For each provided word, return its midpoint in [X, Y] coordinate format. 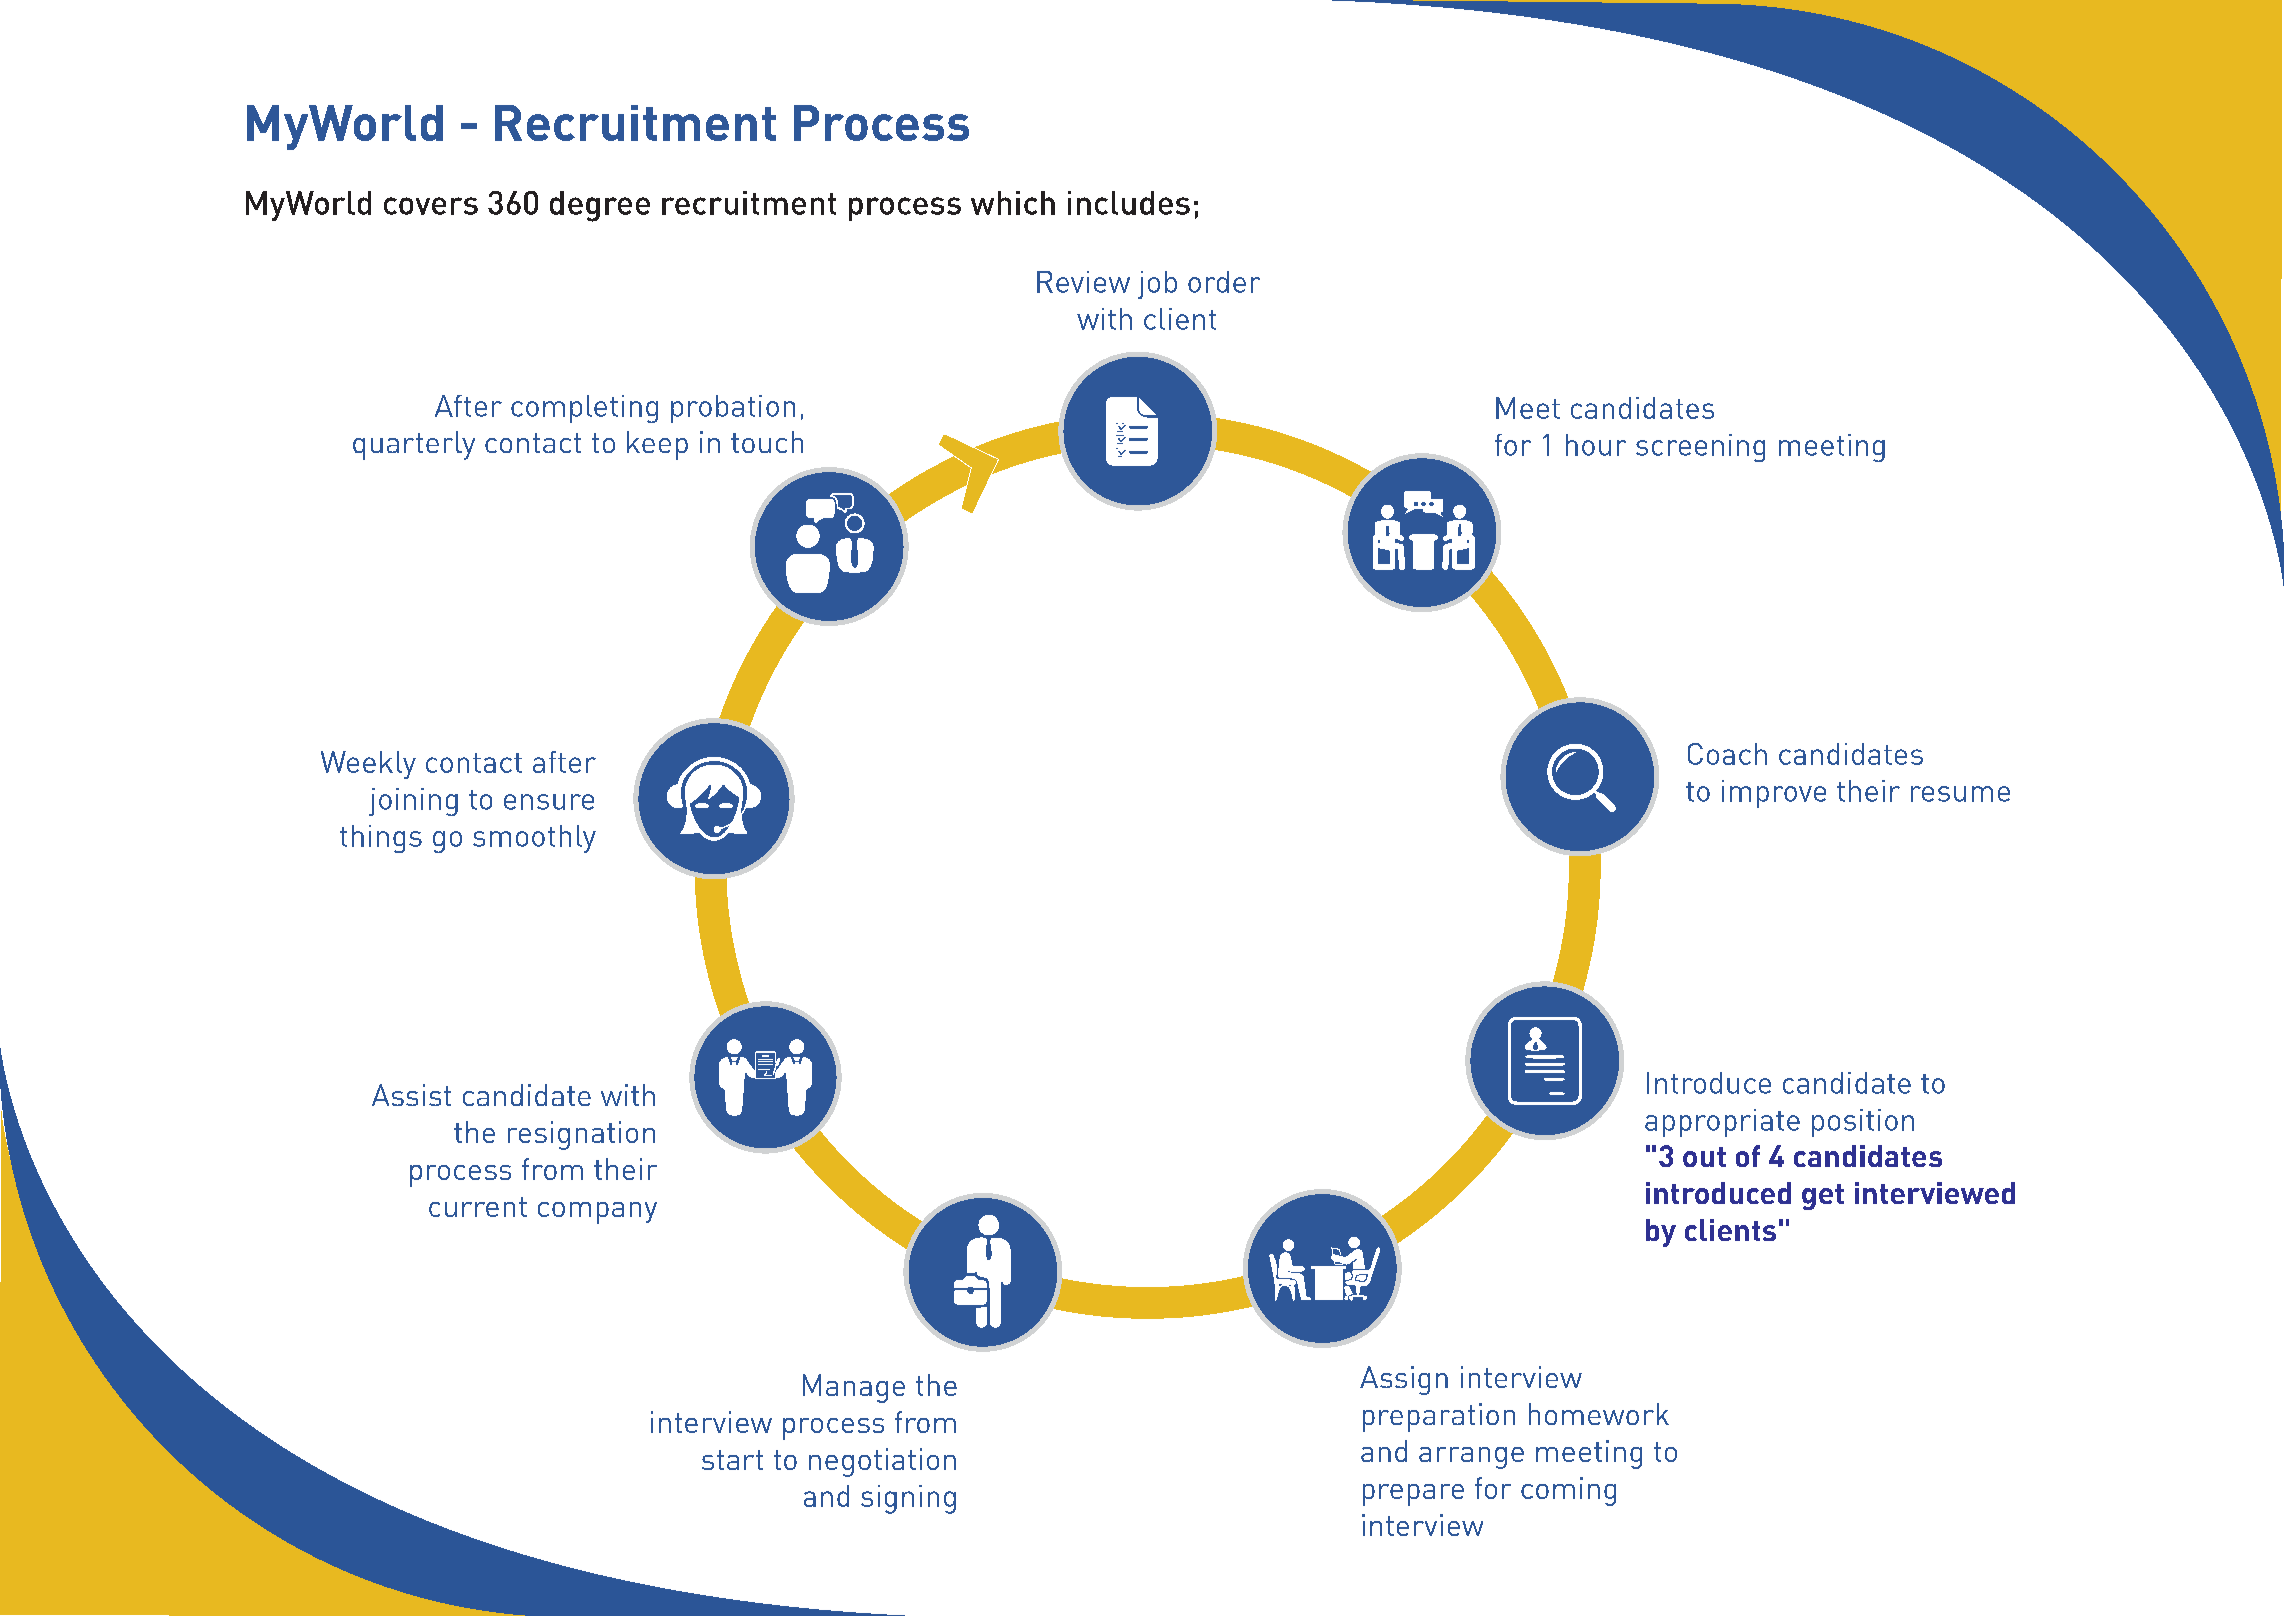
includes [1129, 203]
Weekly [368, 765]
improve [1774, 794]
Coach [1727, 754]
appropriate [1722, 1123]
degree [600, 206]
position [1863, 1123]
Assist [411, 1095]
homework [1599, 1414]
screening [1700, 448]
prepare [1413, 1495]
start [732, 1460]
